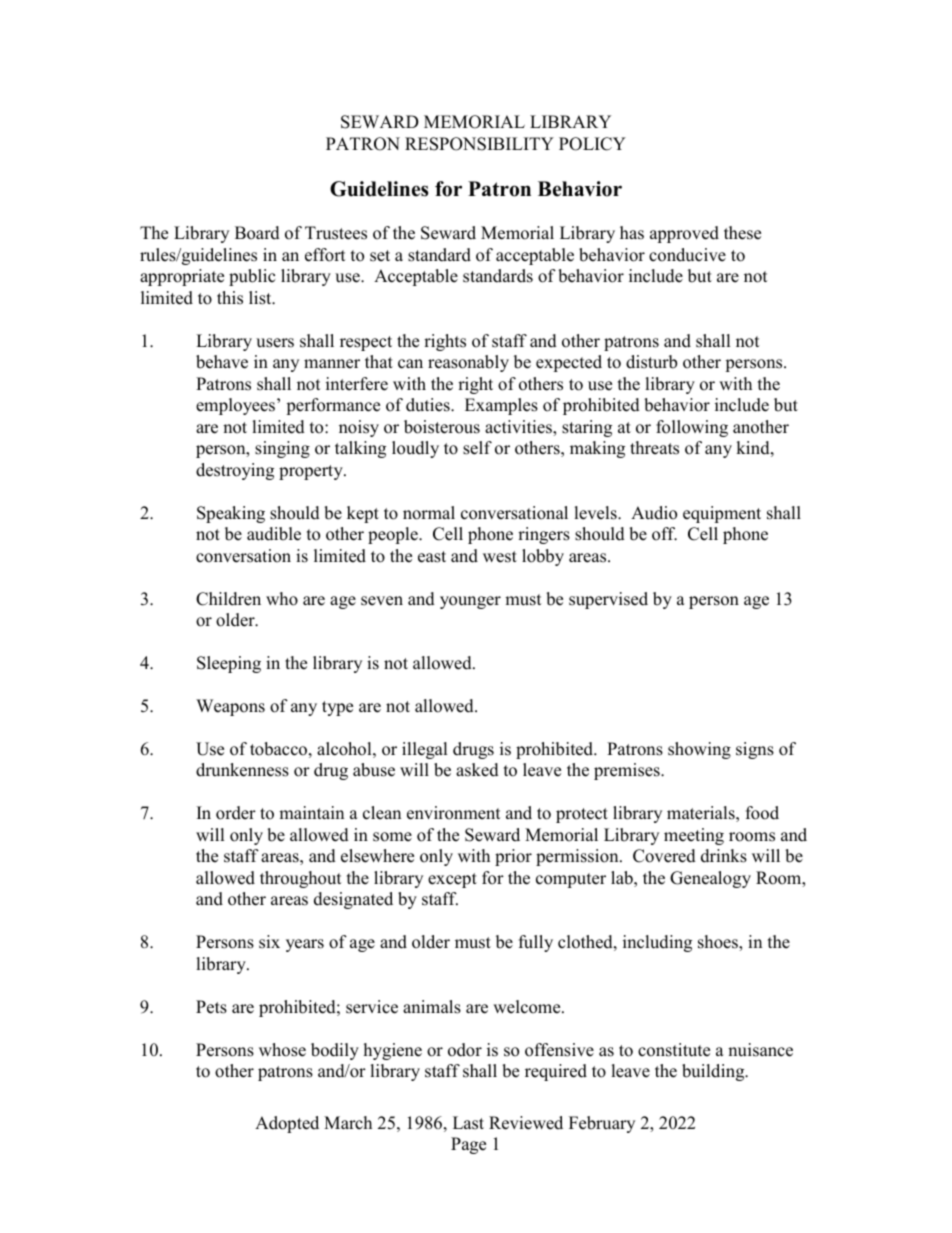  What do you see at coordinates (722, 514) in the screenshot?
I see `equipment` at bounding box center [722, 514].
